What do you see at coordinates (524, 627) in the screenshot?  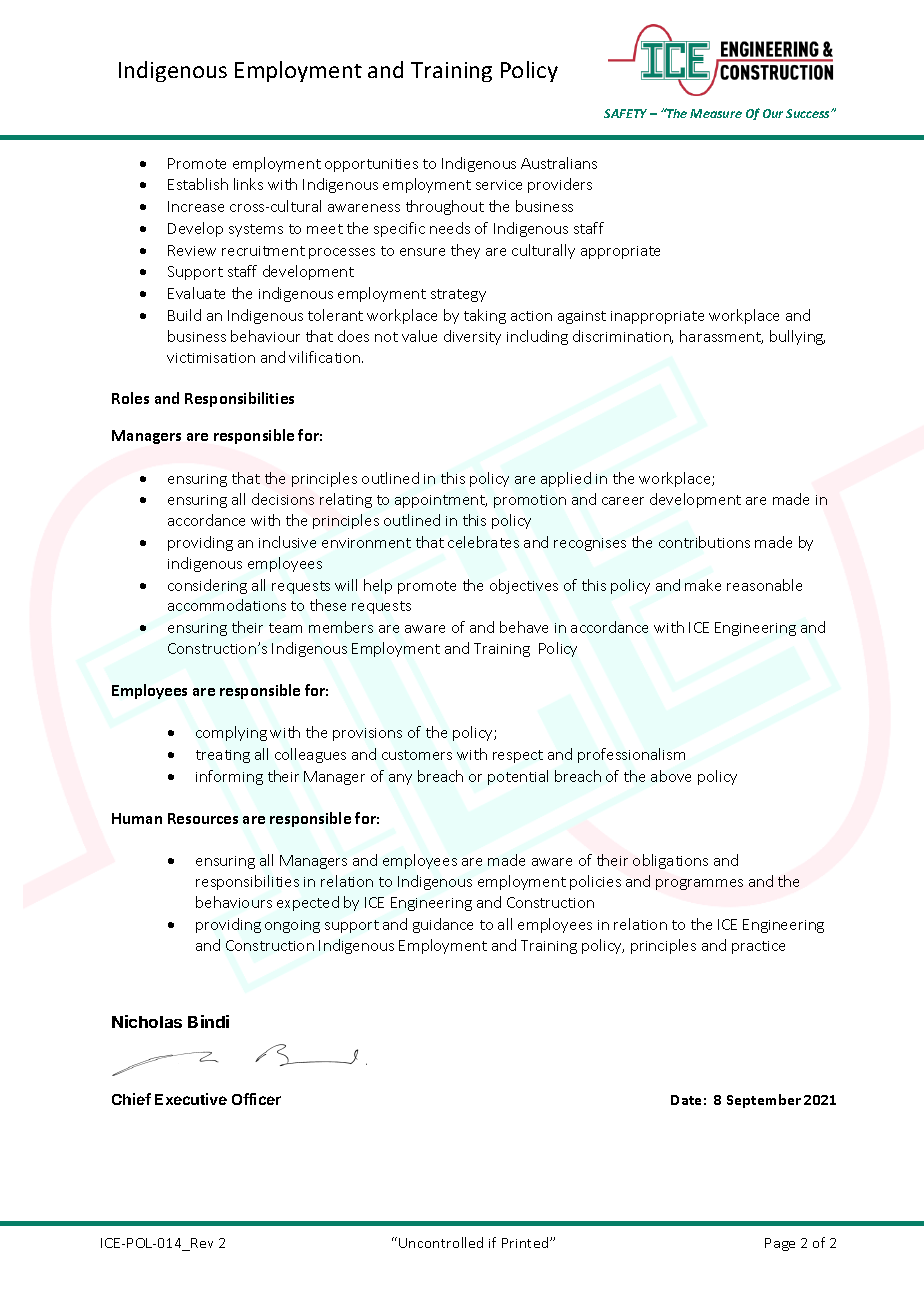 I see `behave` at bounding box center [524, 627].
